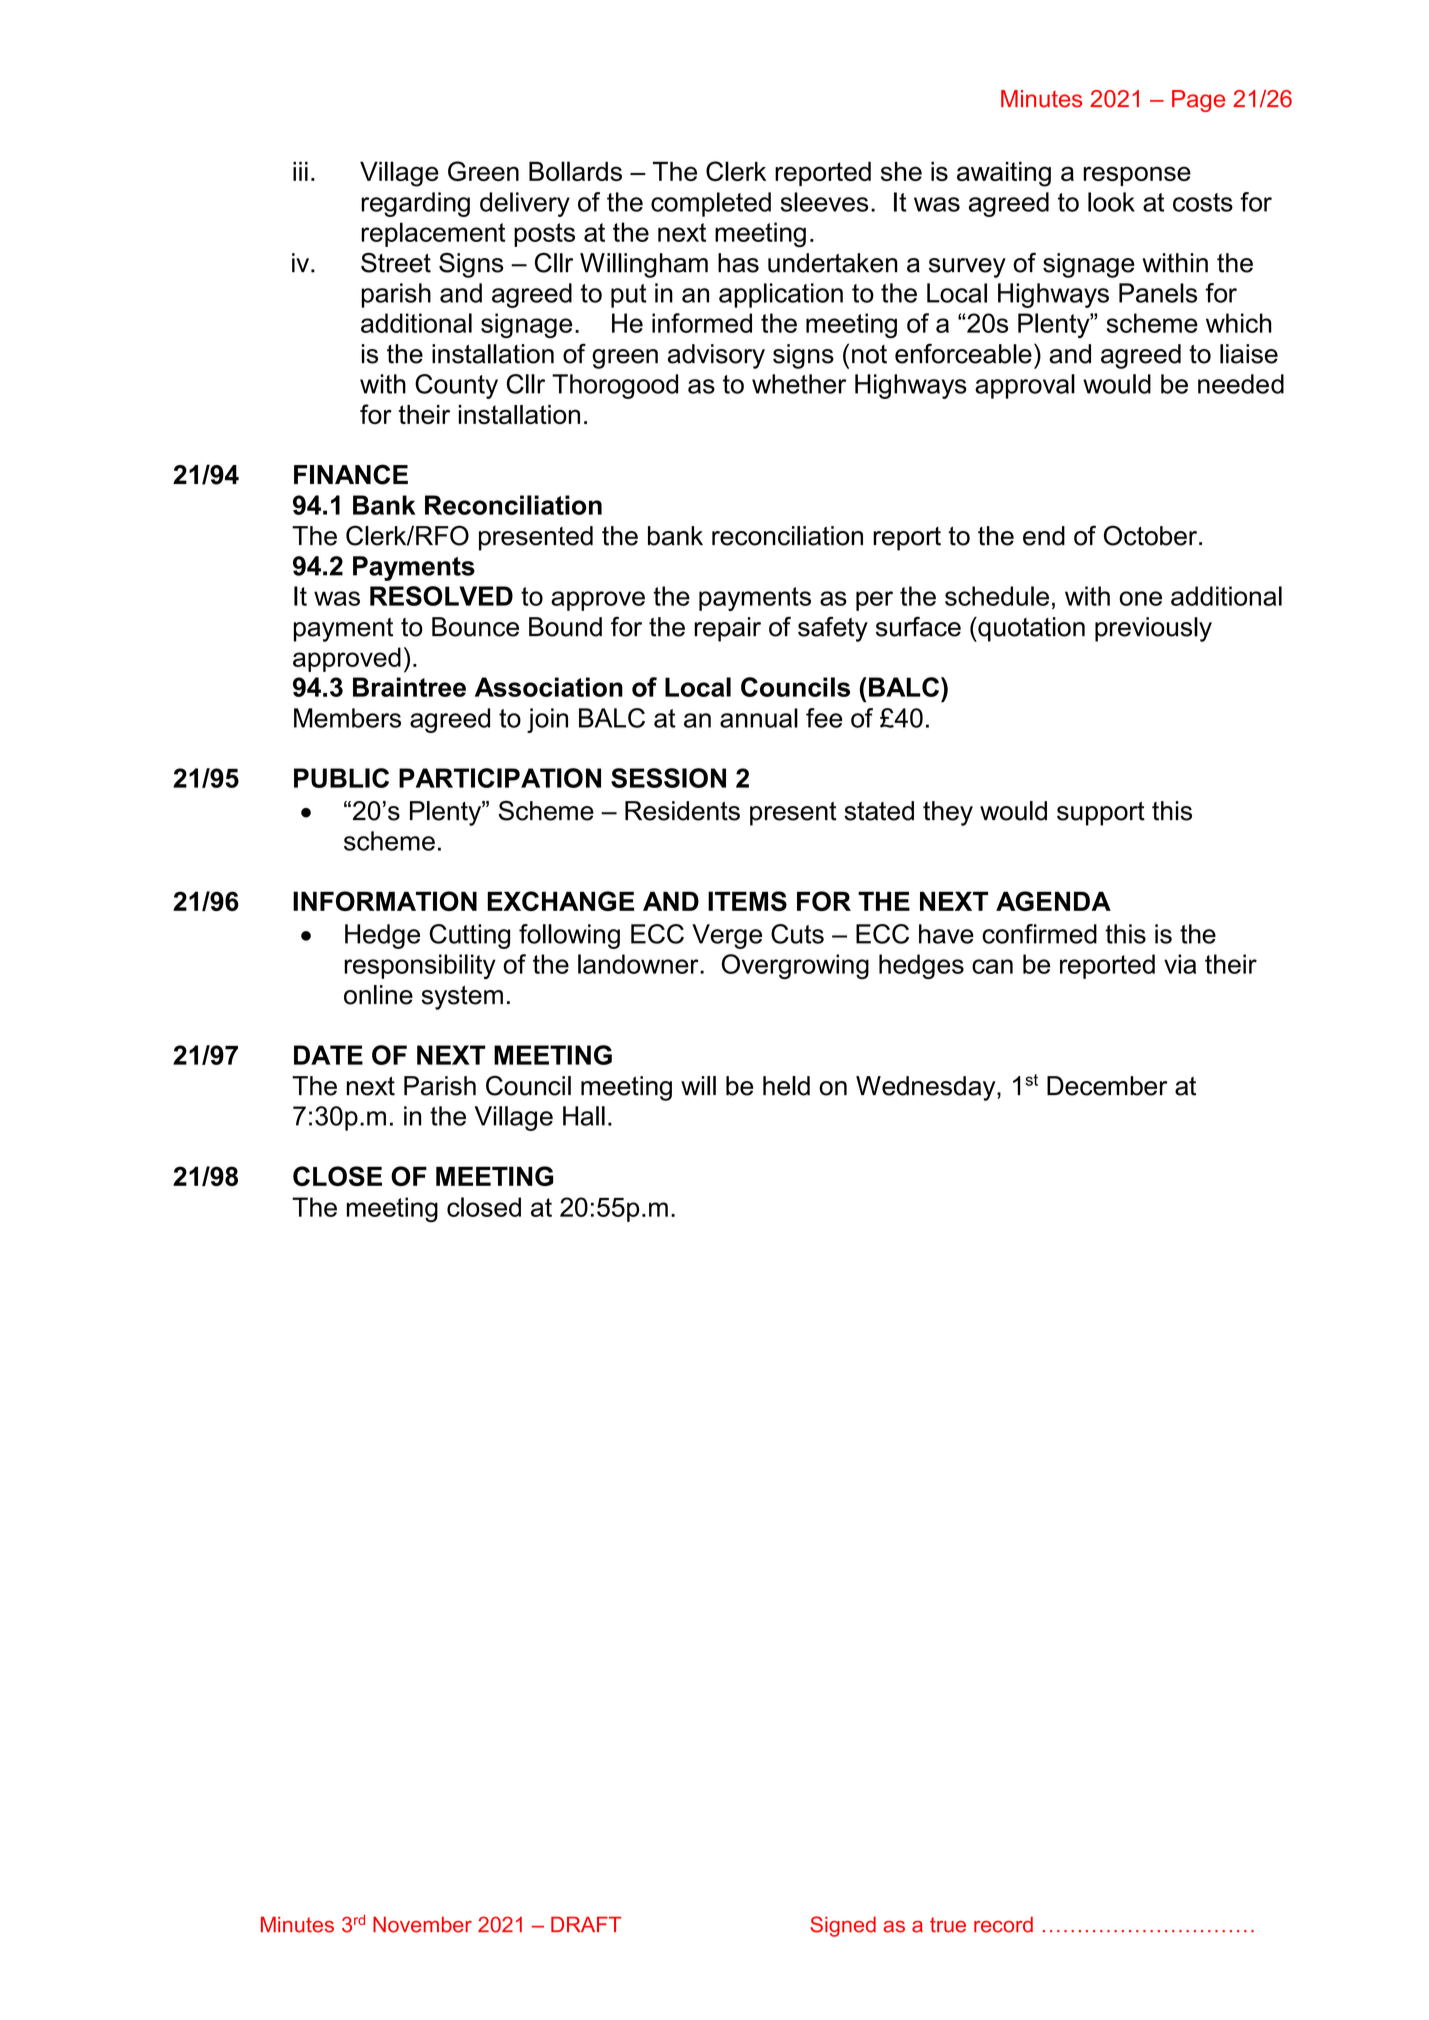  Describe the element at coordinates (795, 966) in the image. I see `Overgrowing` at that location.
